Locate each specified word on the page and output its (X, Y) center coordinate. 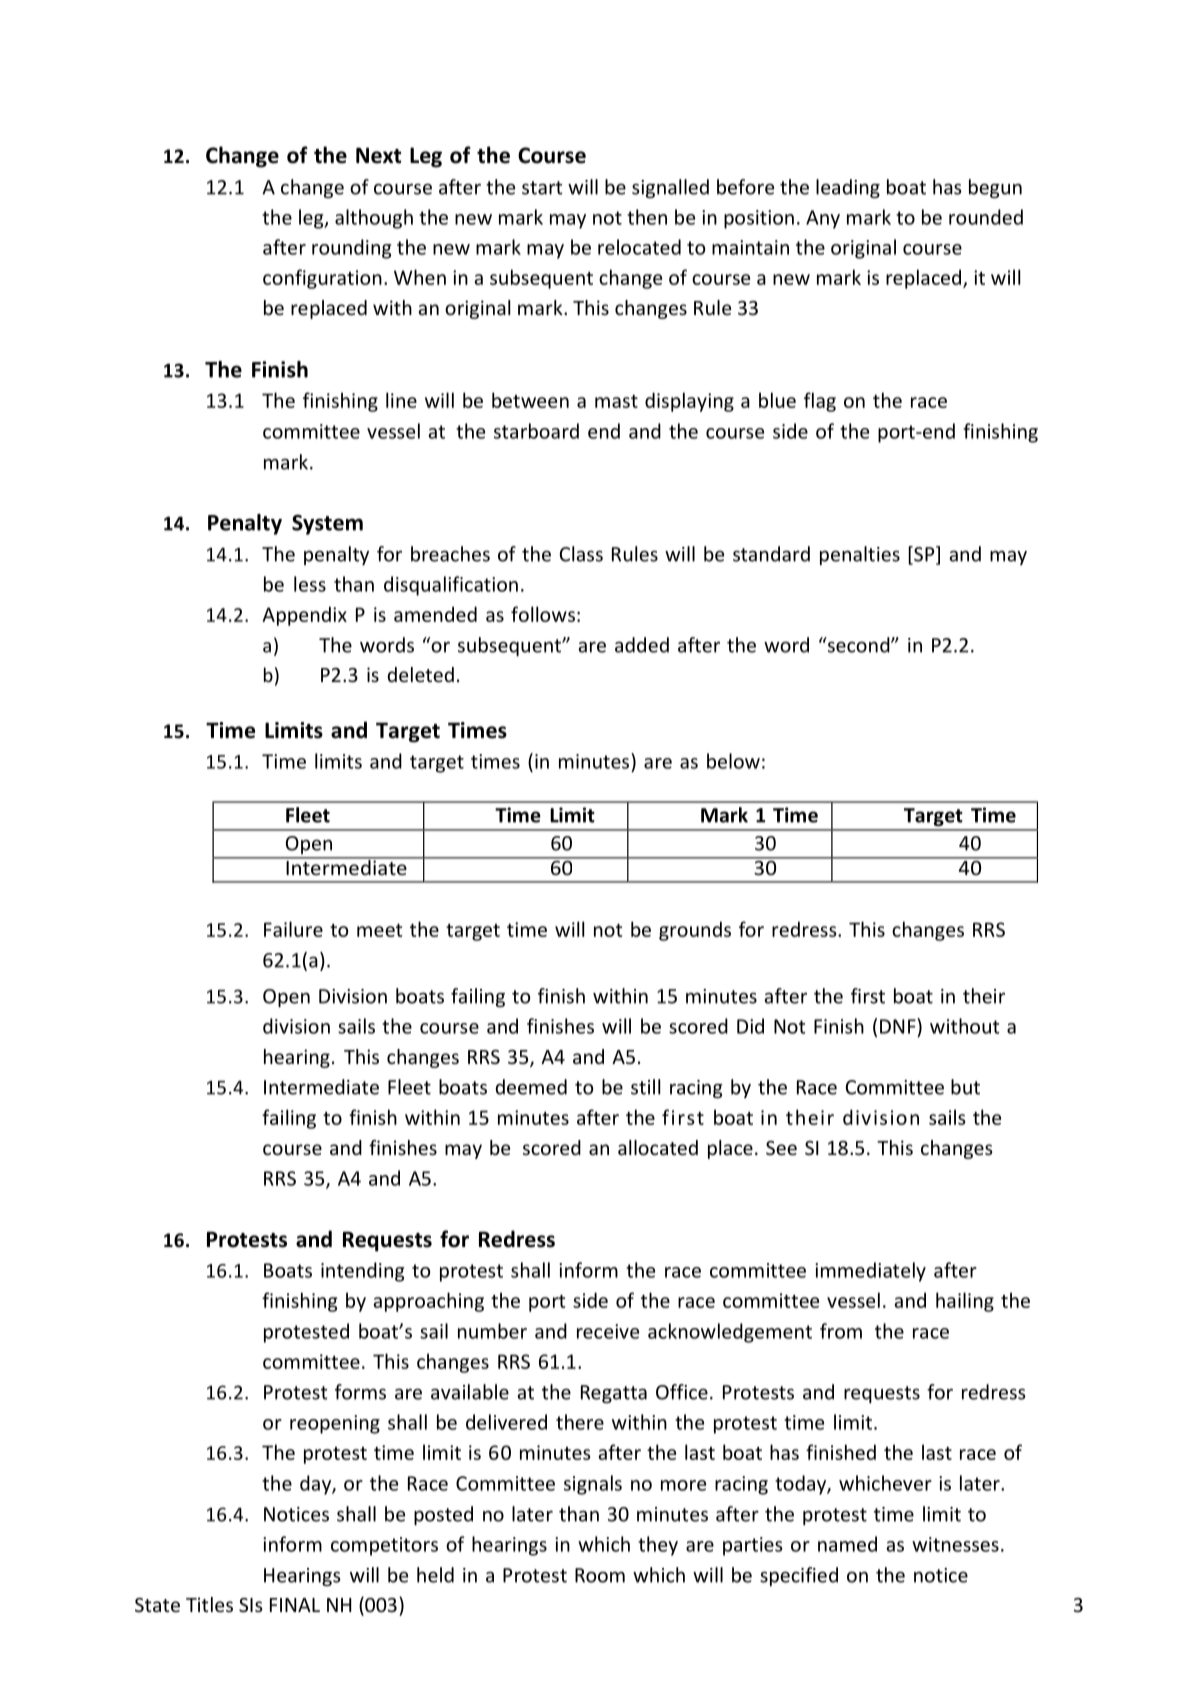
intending (362, 1272)
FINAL (295, 1605)
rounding (351, 249)
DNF (899, 1026)
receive (608, 1331)
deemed (531, 1087)
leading (848, 188)
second (858, 645)
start (542, 188)
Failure (293, 929)
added (642, 645)
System (327, 524)
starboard (536, 431)
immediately (870, 1272)
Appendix (304, 616)
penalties (860, 555)
